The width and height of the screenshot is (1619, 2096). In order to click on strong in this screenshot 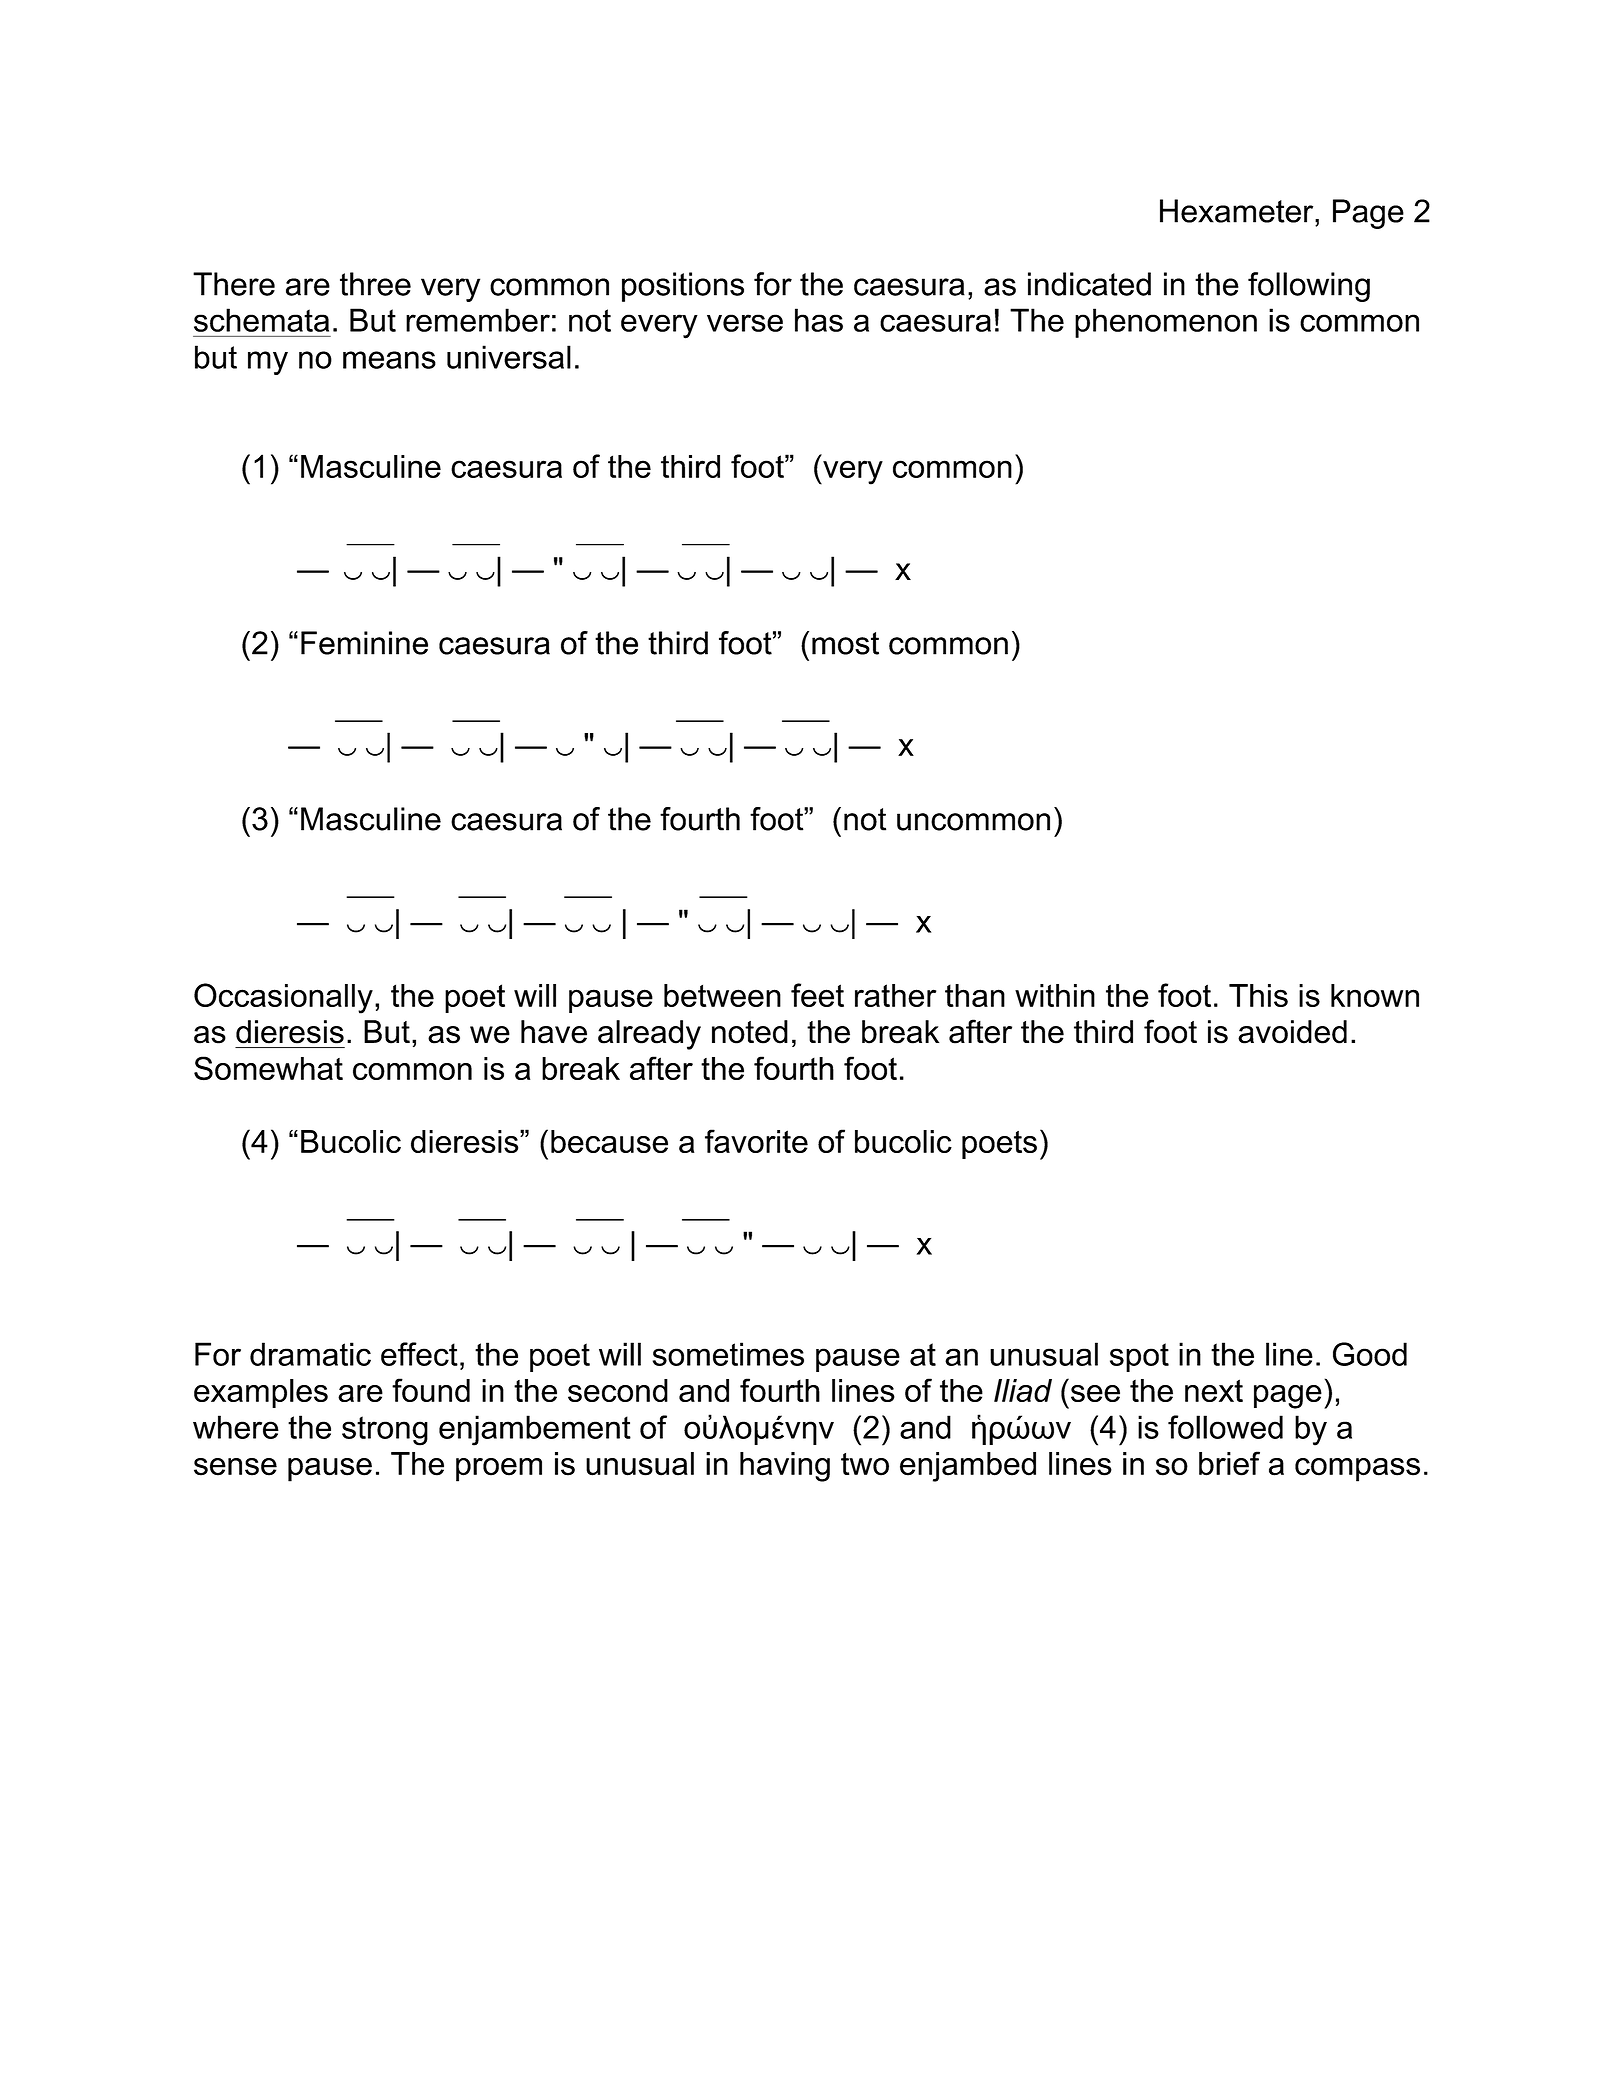, I will do `click(385, 1431)`.
